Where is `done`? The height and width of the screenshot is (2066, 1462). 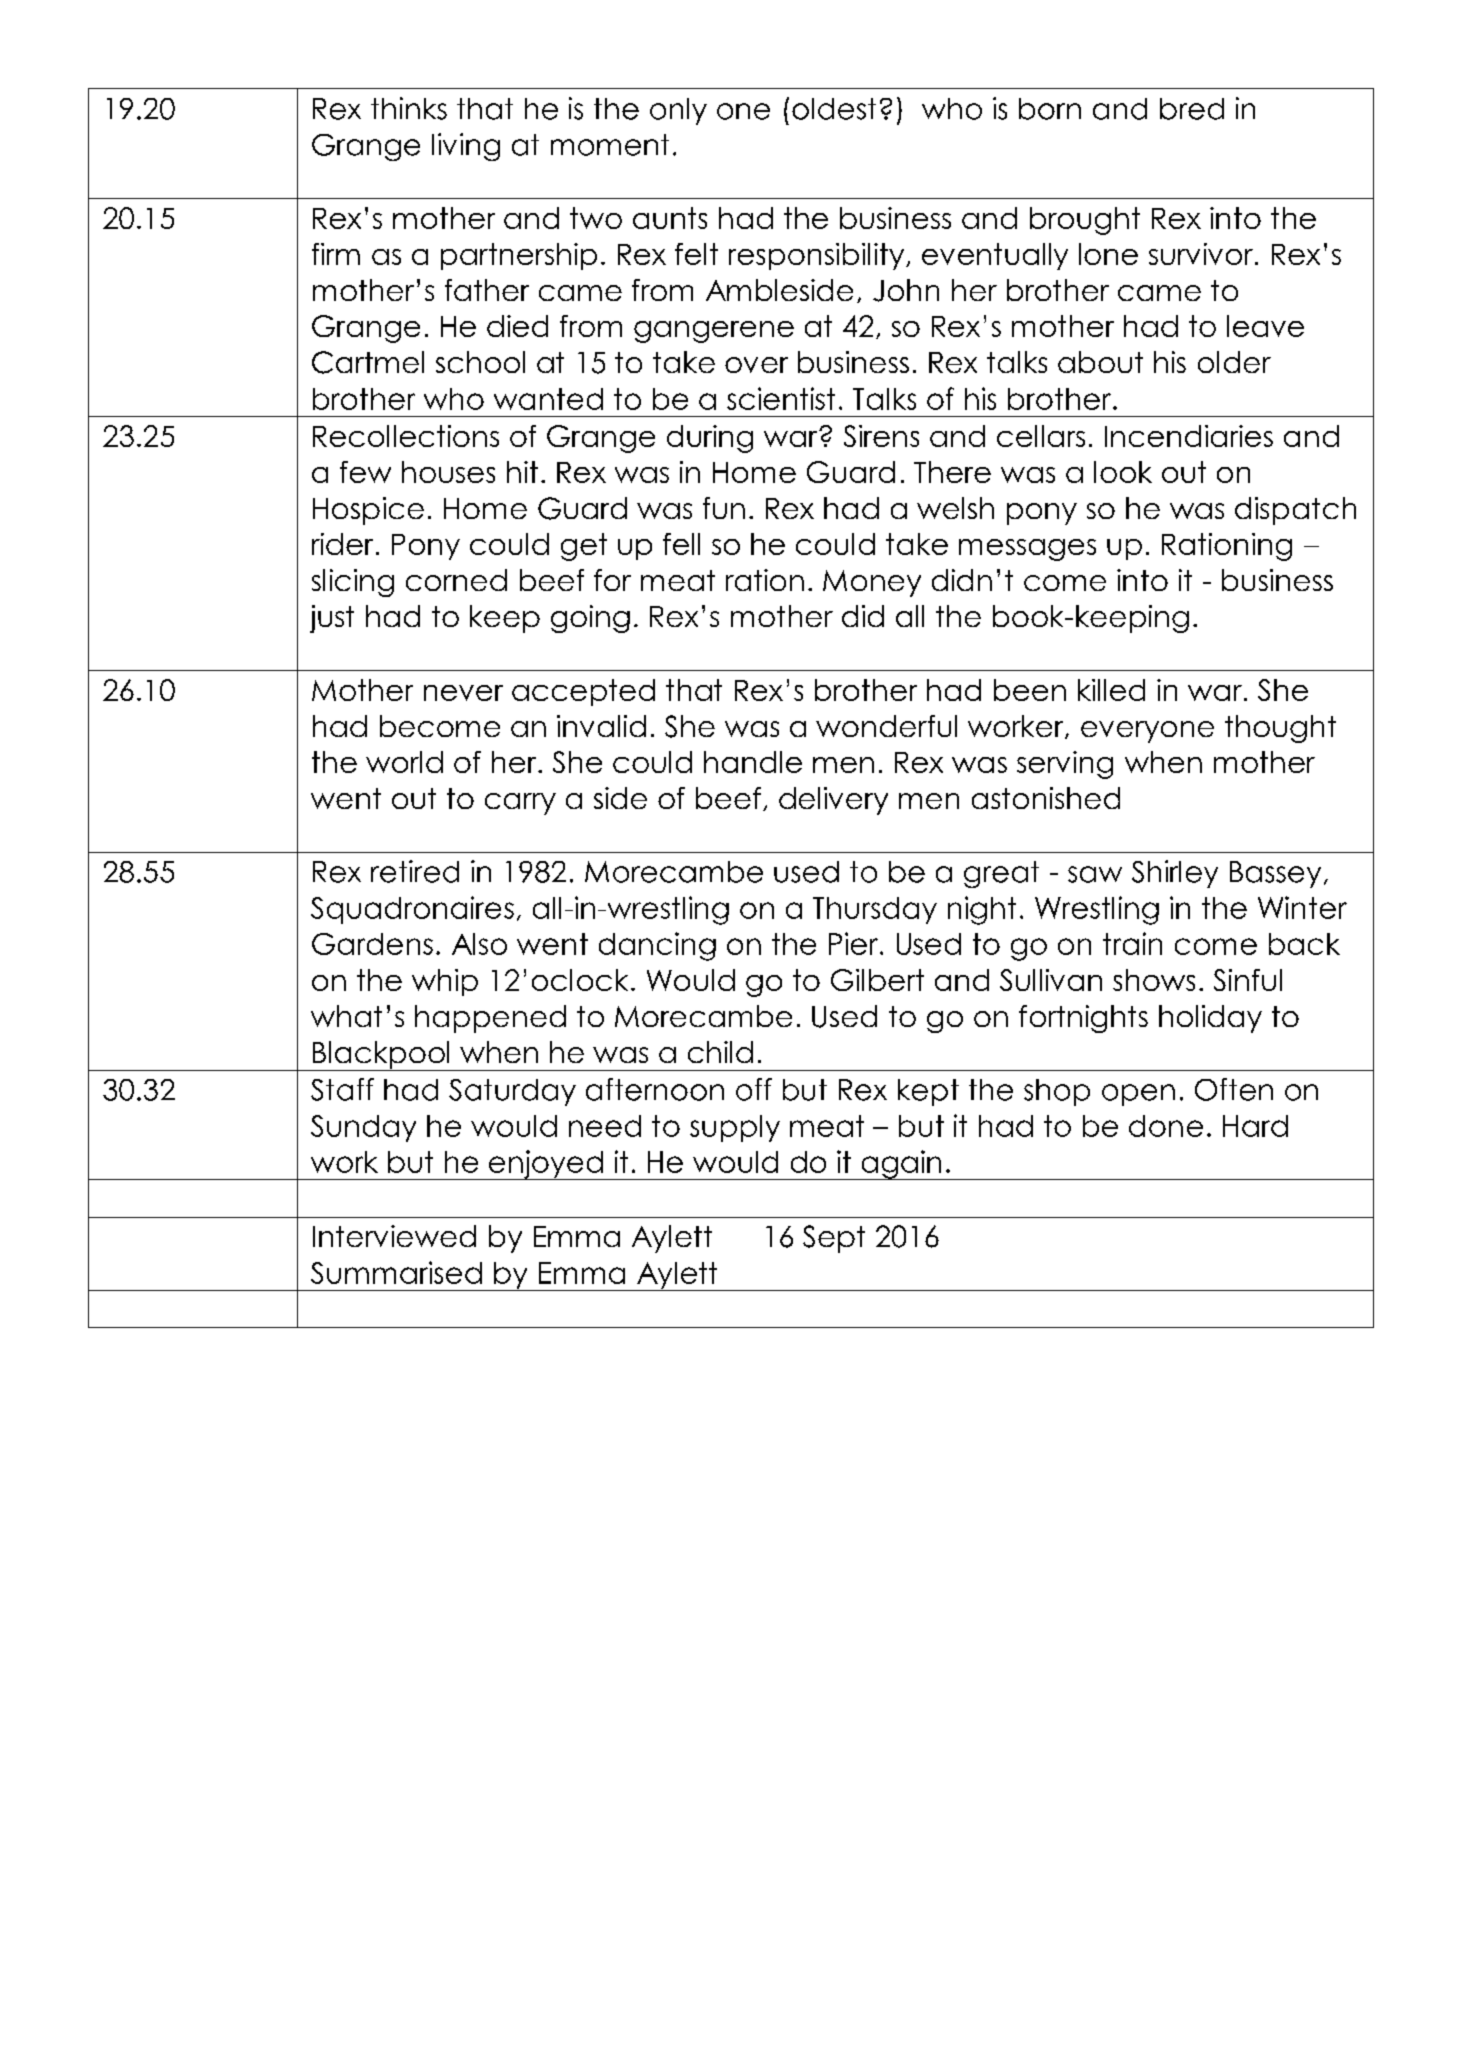
done is located at coordinates (1166, 1126).
